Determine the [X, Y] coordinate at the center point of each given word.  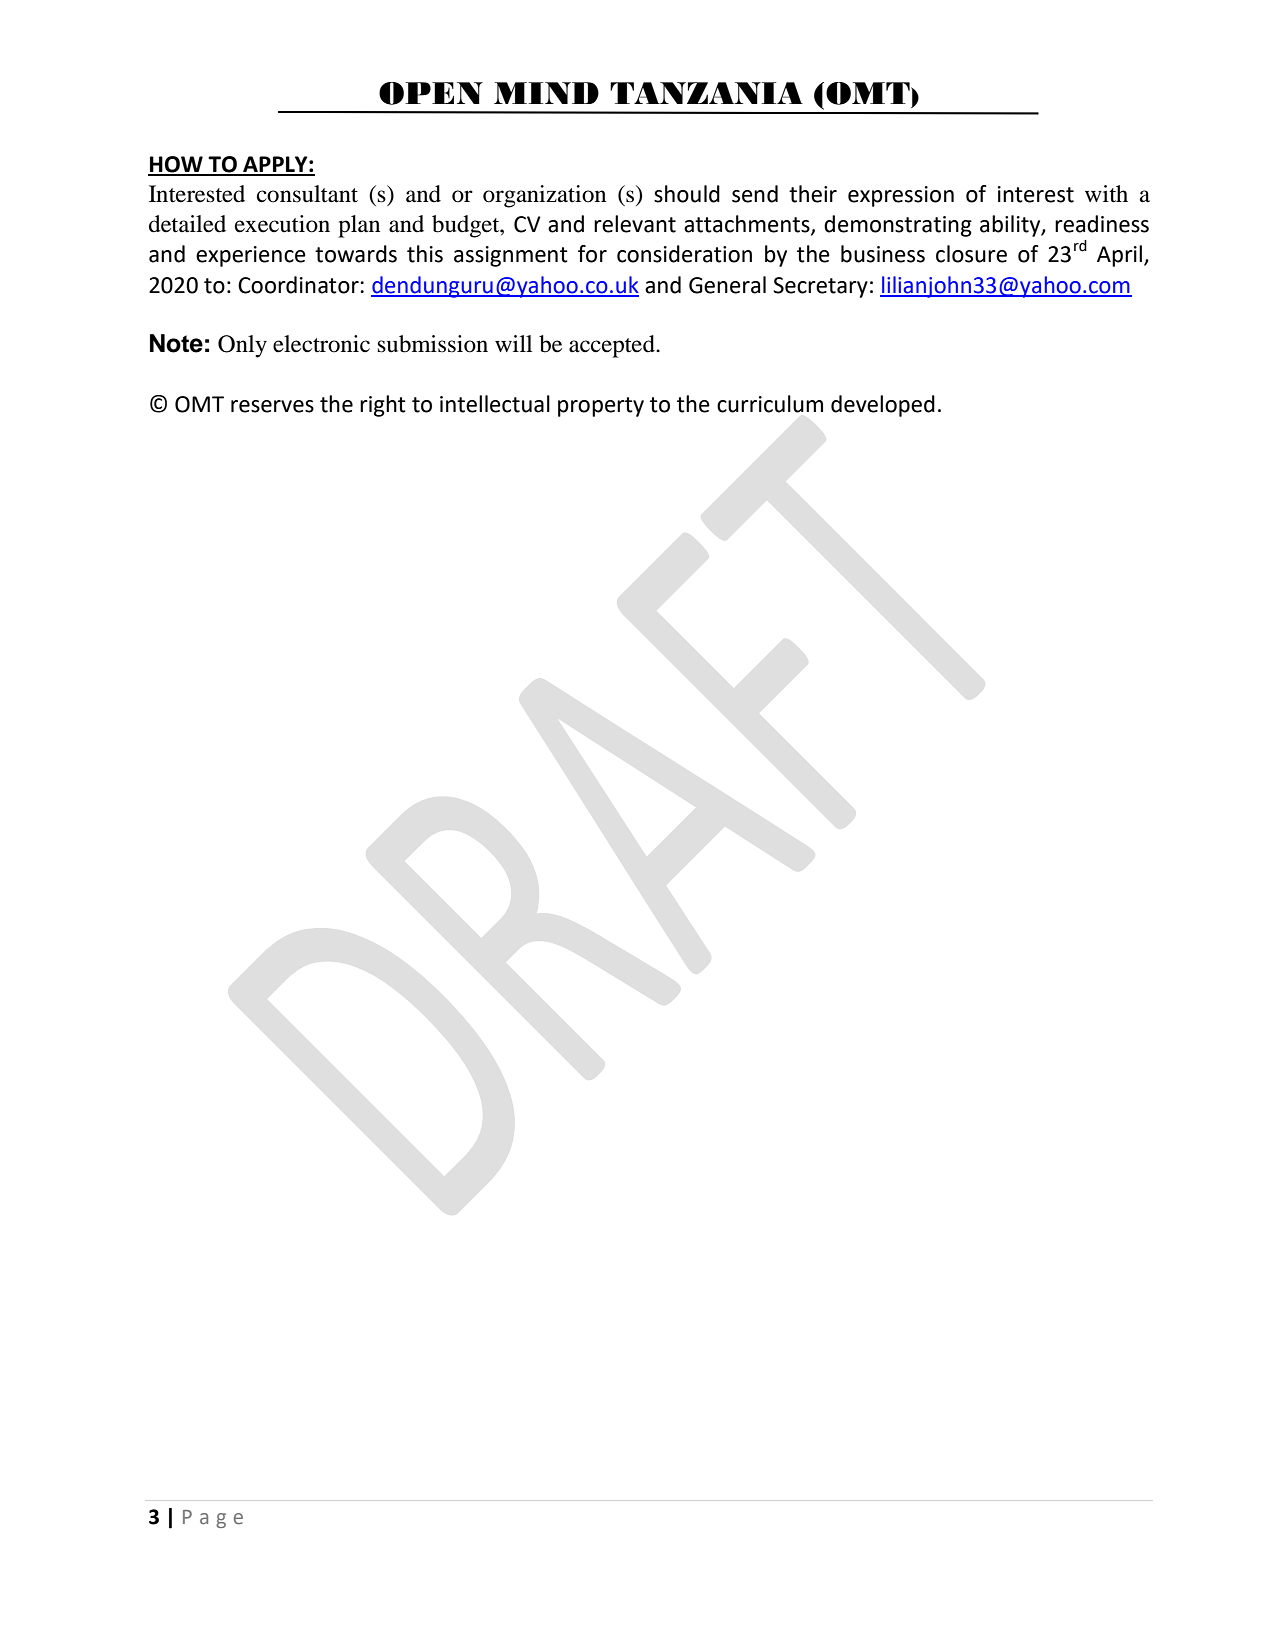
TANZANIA [706, 93]
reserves [272, 406]
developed [883, 406]
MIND [546, 93]
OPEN [431, 93]
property [601, 407]
